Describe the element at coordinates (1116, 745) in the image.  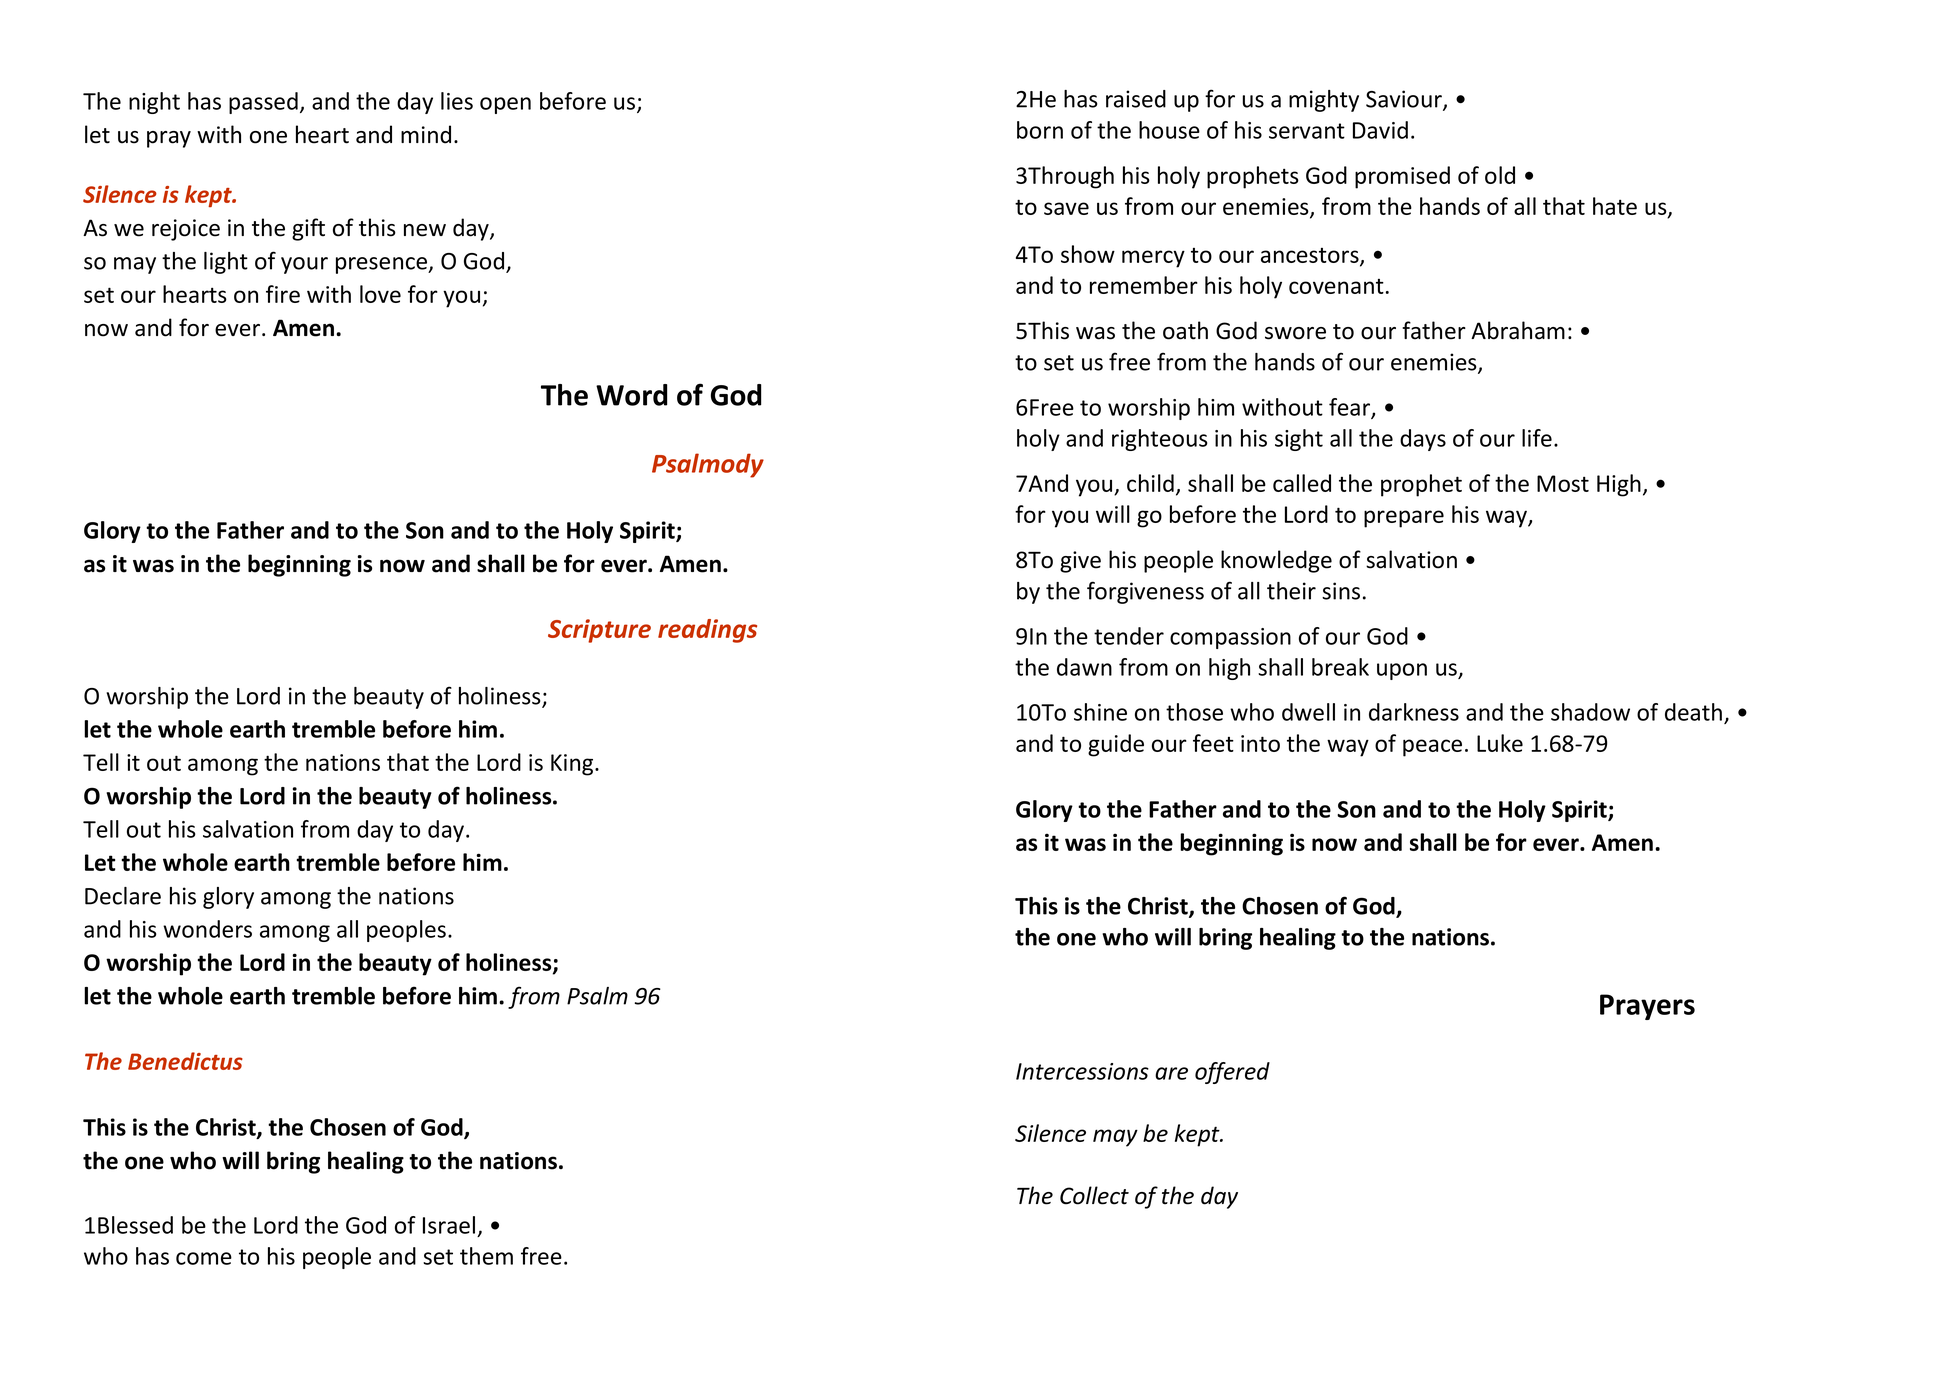
I see `guide` at that location.
